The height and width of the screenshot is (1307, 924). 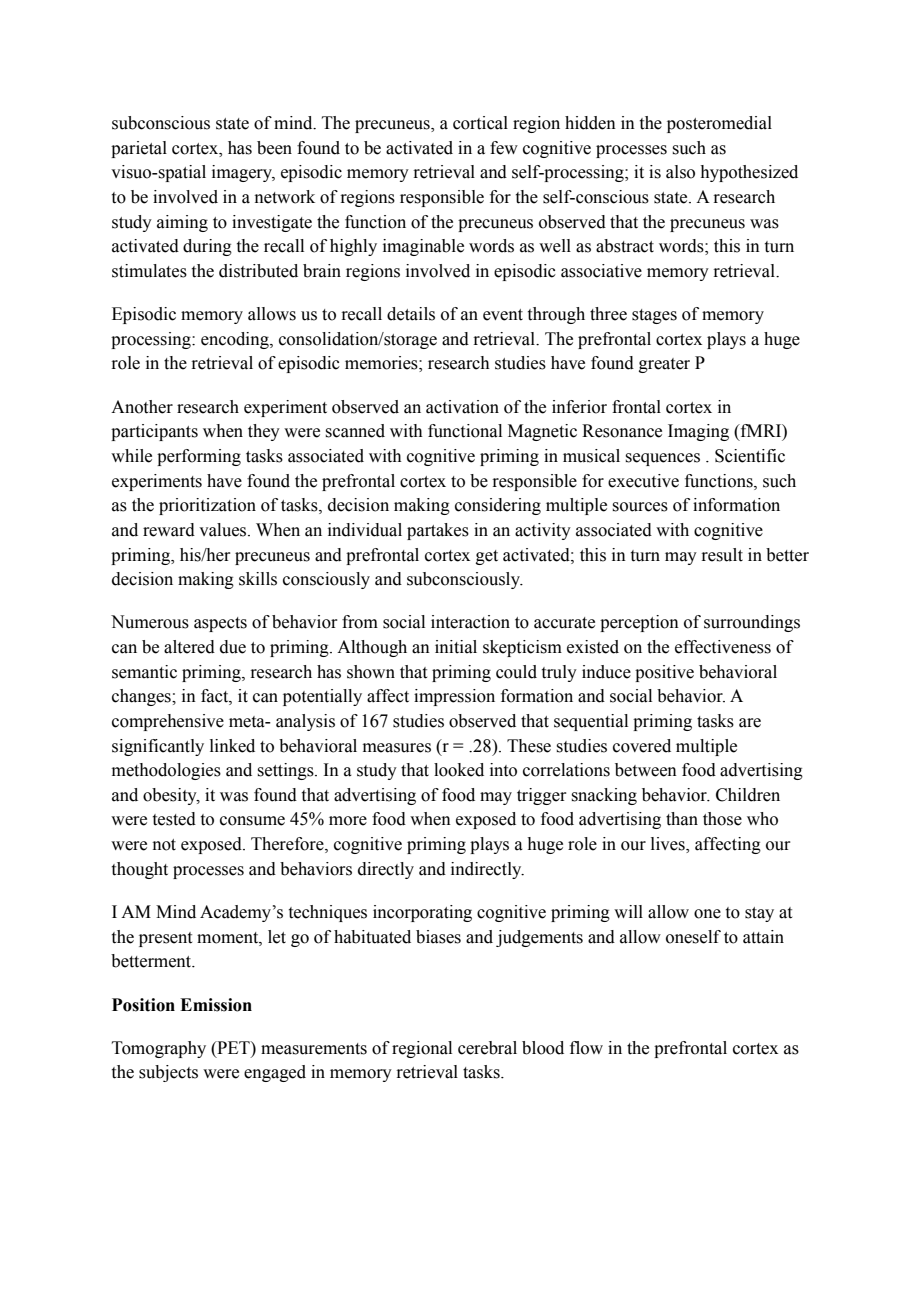 I want to click on cortical, so click(x=480, y=123).
